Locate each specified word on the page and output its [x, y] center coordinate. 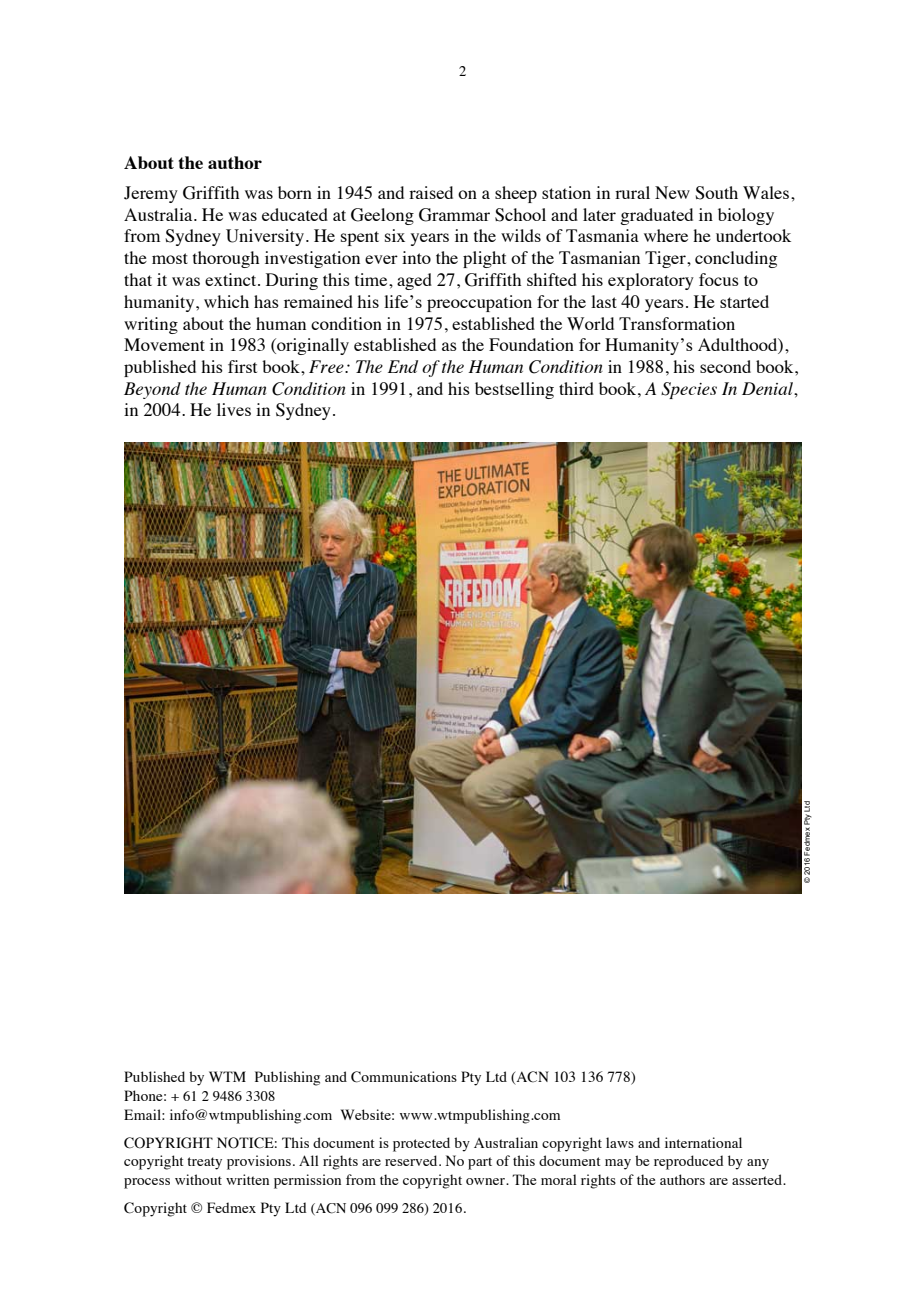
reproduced [689, 1162]
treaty [204, 1163]
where [666, 235]
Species [689, 390]
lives [234, 409]
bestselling [514, 390]
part [480, 1163]
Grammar [454, 215]
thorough [226, 259]
